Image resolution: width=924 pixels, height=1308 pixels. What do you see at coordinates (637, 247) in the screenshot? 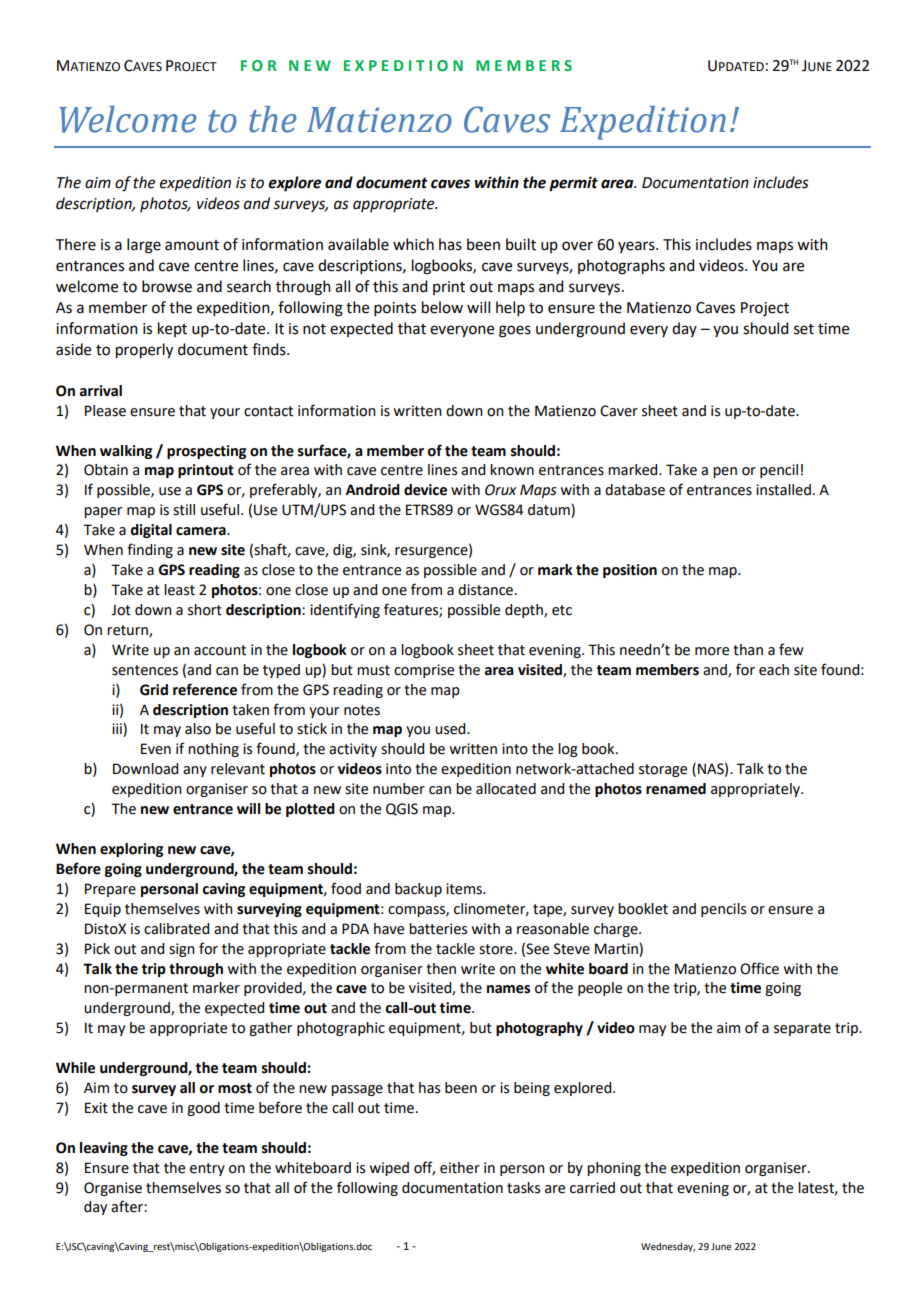
I see `years` at bounding box center [637, 247].
